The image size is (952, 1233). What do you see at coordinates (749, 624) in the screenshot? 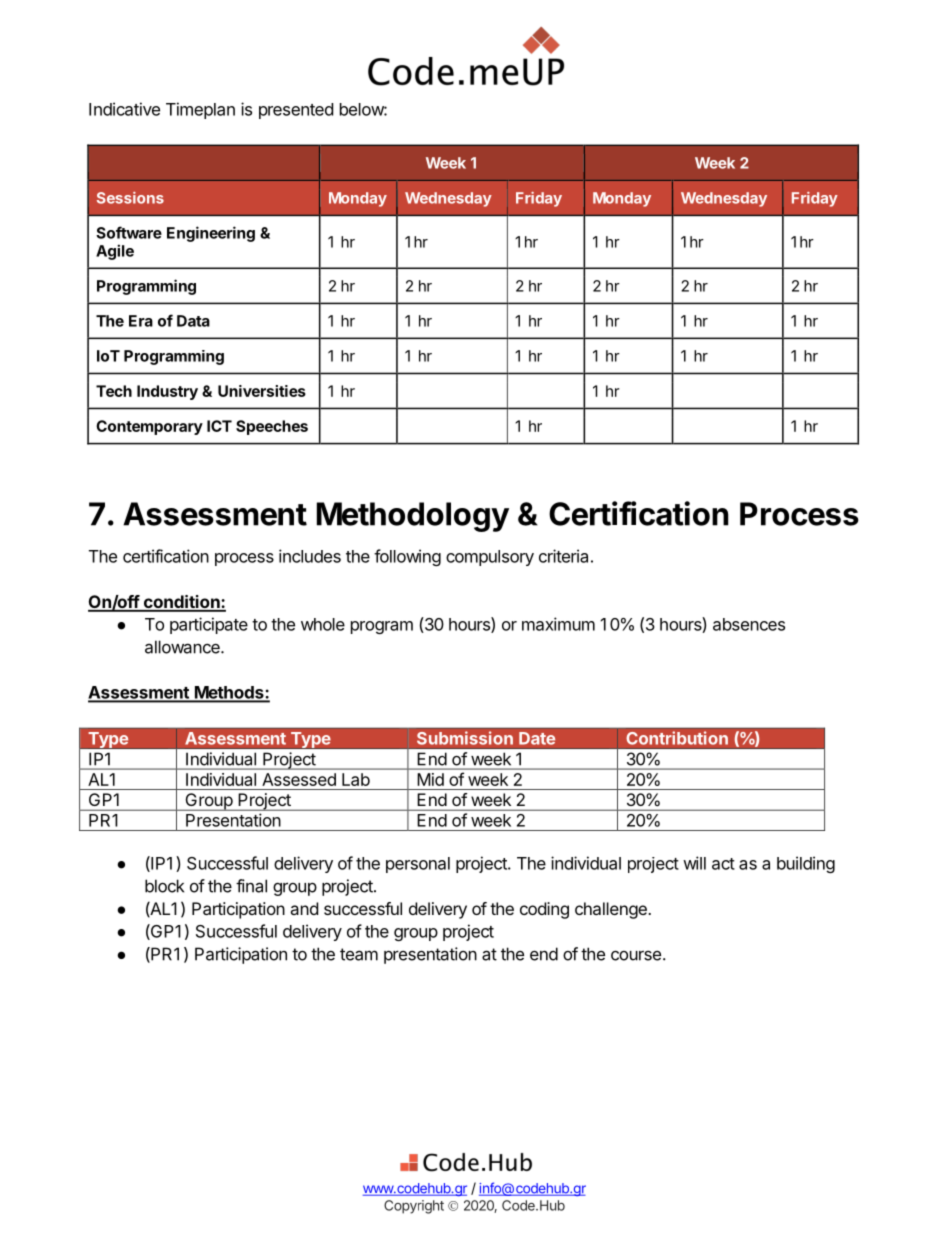
I see `absences` at bounding box center [749, 624].
